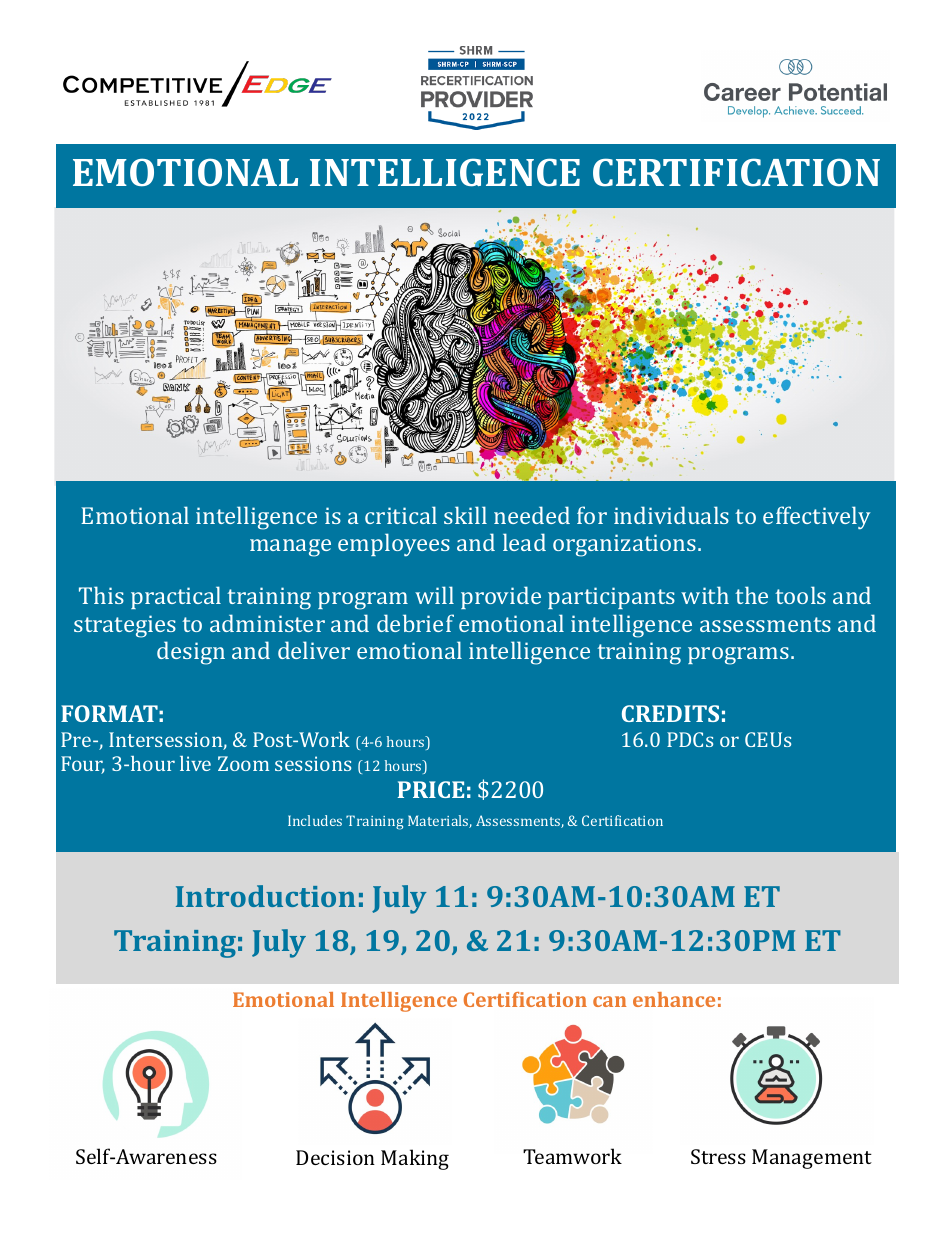 The width and height of the document is (952, 1233). Describe the element at coordinates (671, 515) in the document. I see `individuals` at that location.
